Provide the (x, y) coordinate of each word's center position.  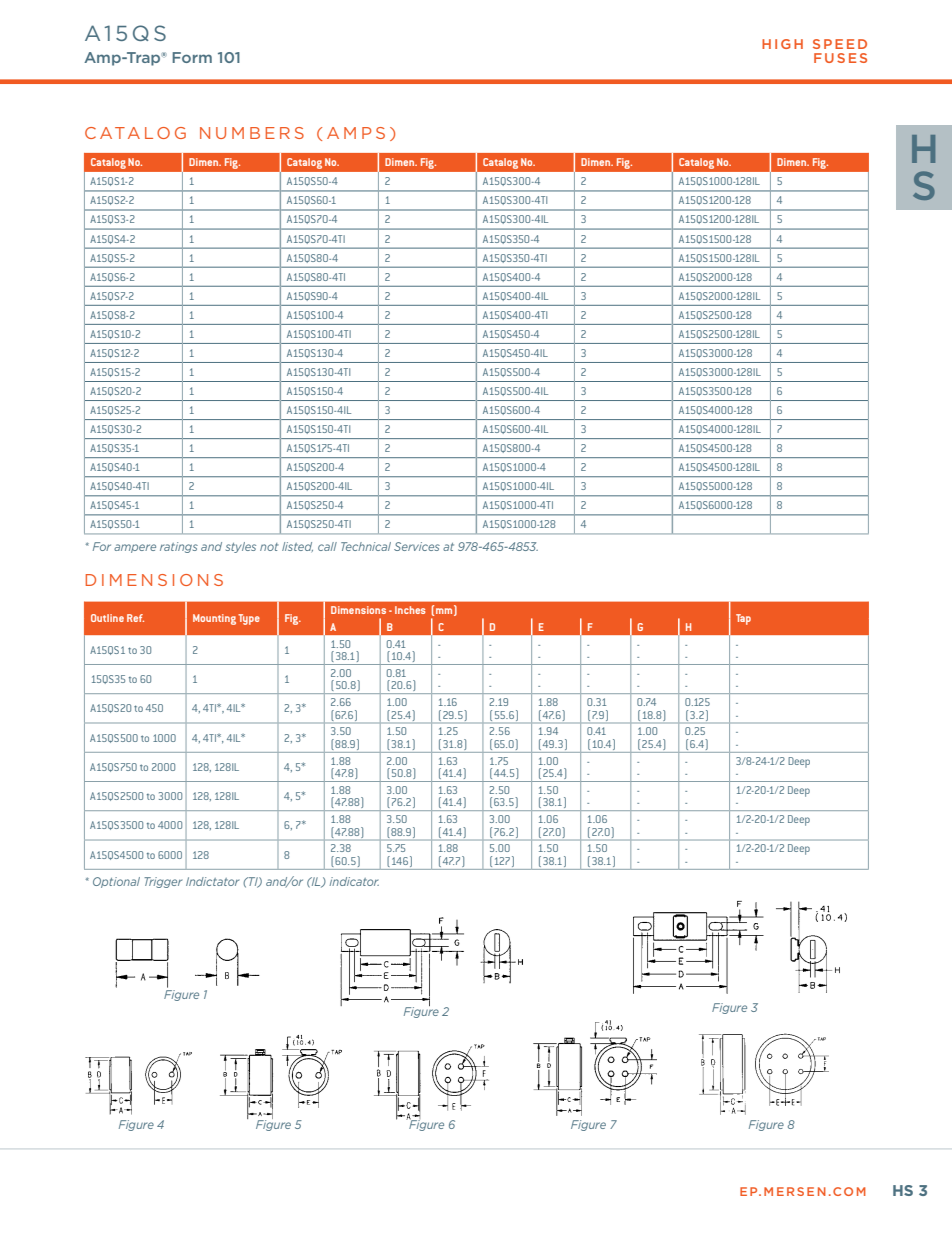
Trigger (163, 882)
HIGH (782, 44)
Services (417, 546)
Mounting (214, 619)
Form (192, 57)
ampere (135, 548)
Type (249, 619)
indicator (354, 881)
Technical (366, 546)
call (327, 546)
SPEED (840, 44)
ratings (179, 547)
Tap (743, 619)
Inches (410, 610)
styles (241, 547)
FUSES (840, 58)
